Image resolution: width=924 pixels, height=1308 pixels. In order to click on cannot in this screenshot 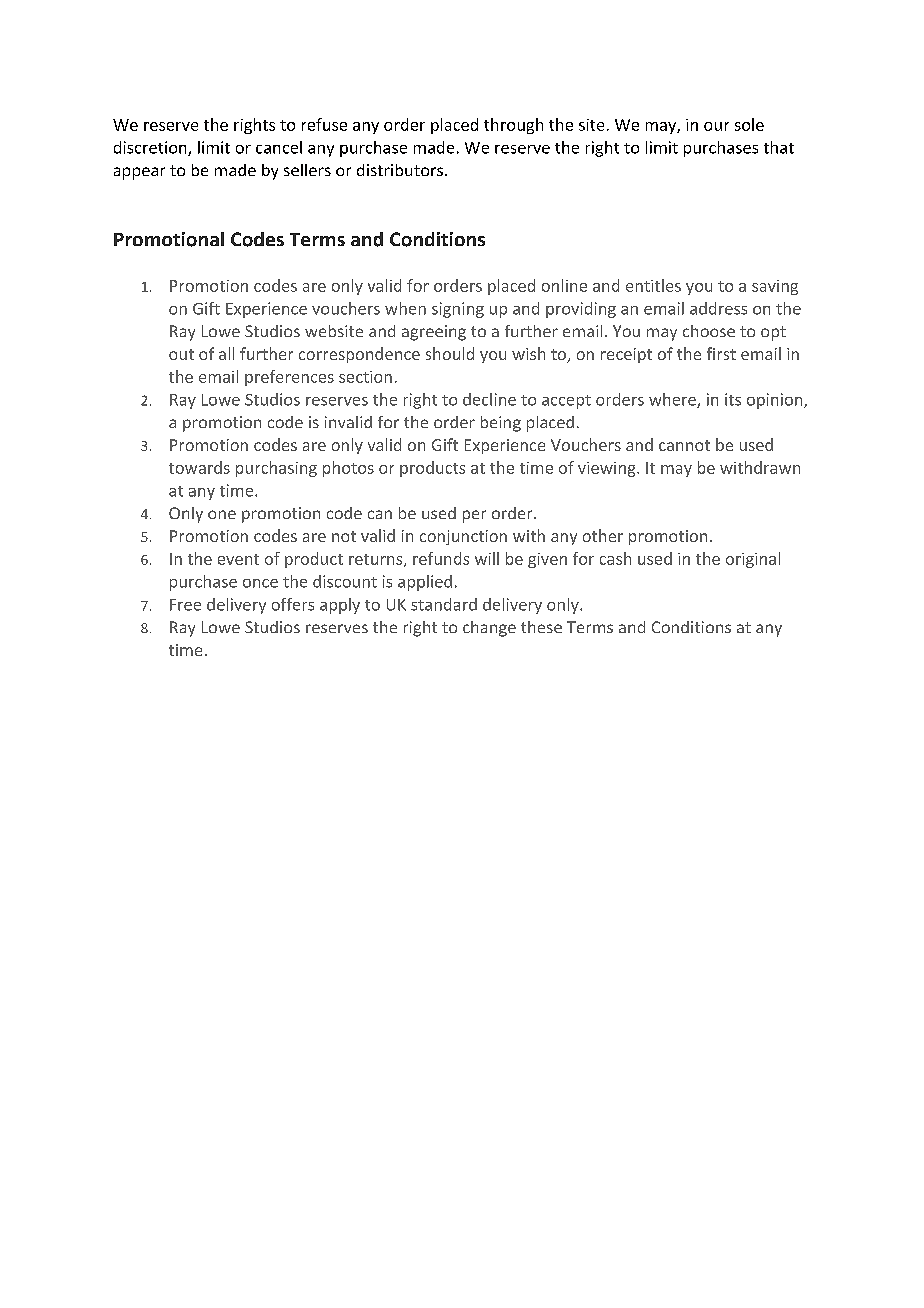, I will do `click(684, 445)`.
